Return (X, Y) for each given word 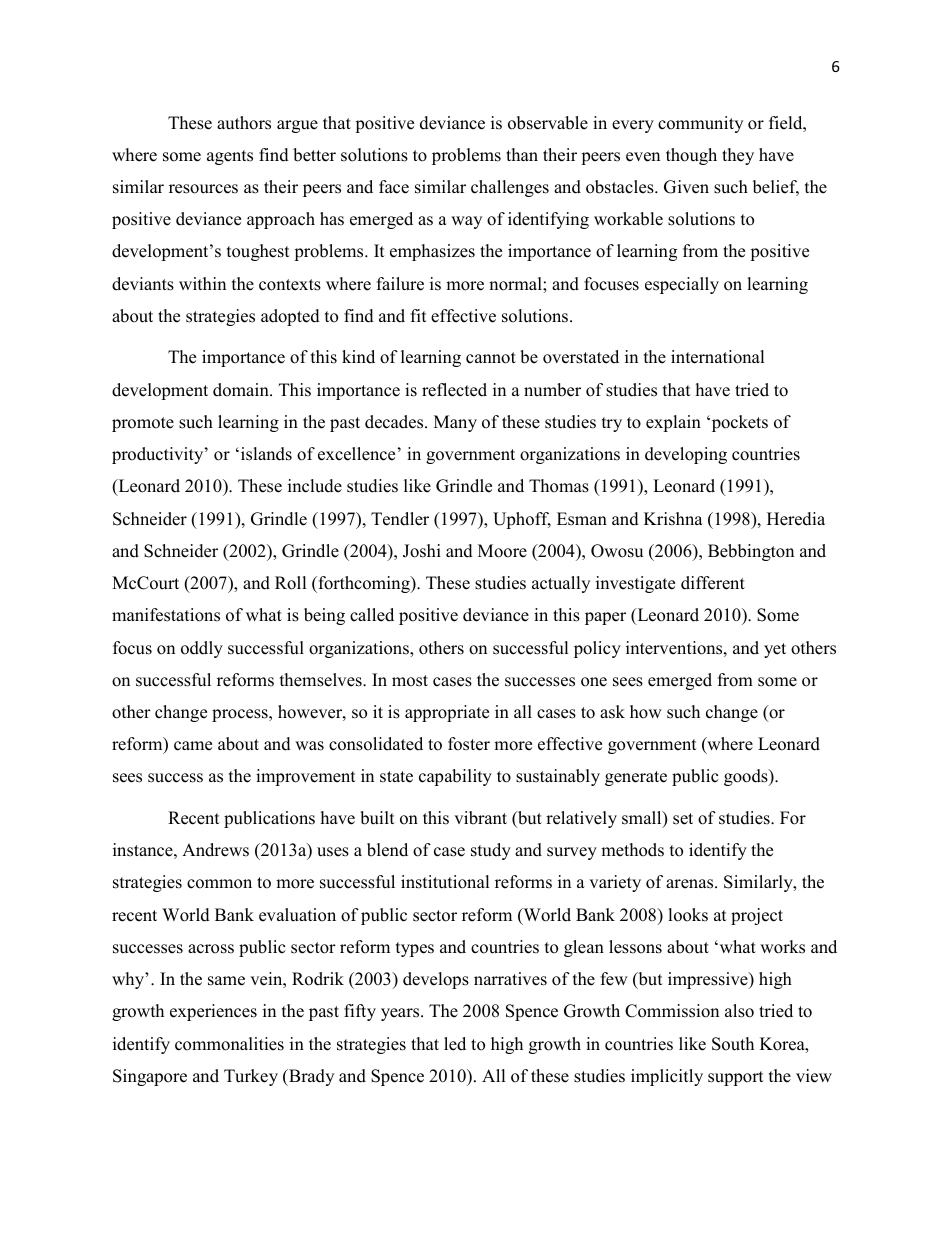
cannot (491, 358)
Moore (502, 551)
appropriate (447, 713)
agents (230, 157)
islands (265, 454)
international (718, 357)
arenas (691, 884)
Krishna (673, 519)
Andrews (215, 850)
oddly (202, 649)
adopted (290, 317)
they (738, 156)
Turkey (251, 1077)
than (522, 154)
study (491, 851)
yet (775, 650)
